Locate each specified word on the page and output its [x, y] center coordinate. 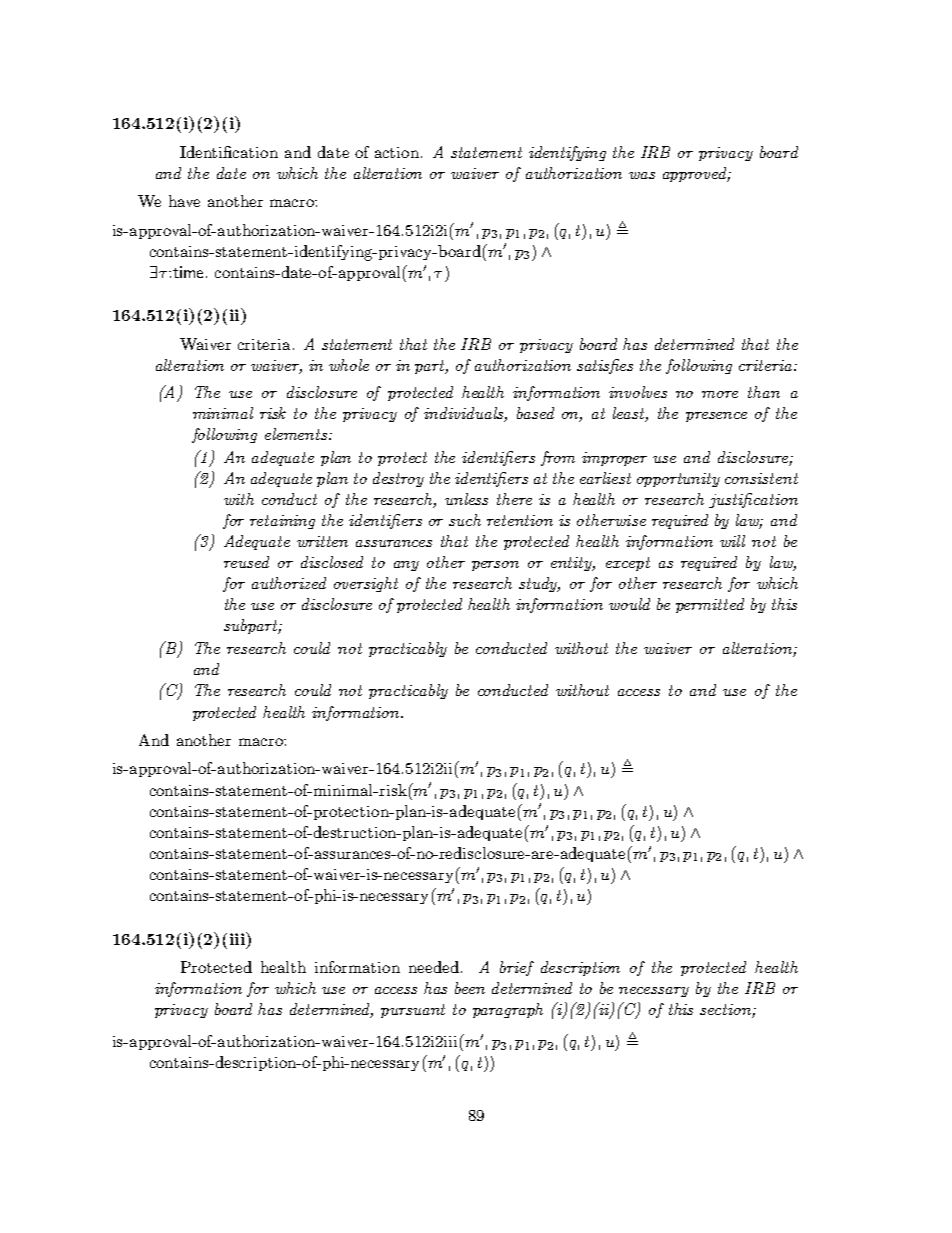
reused [246, 562]
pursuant [413, 1011]
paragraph [508, 1010]
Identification [229, 152]
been [470, 988]
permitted [710, 605]
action [397, 152]
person [495, 566]
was [642, 175]
